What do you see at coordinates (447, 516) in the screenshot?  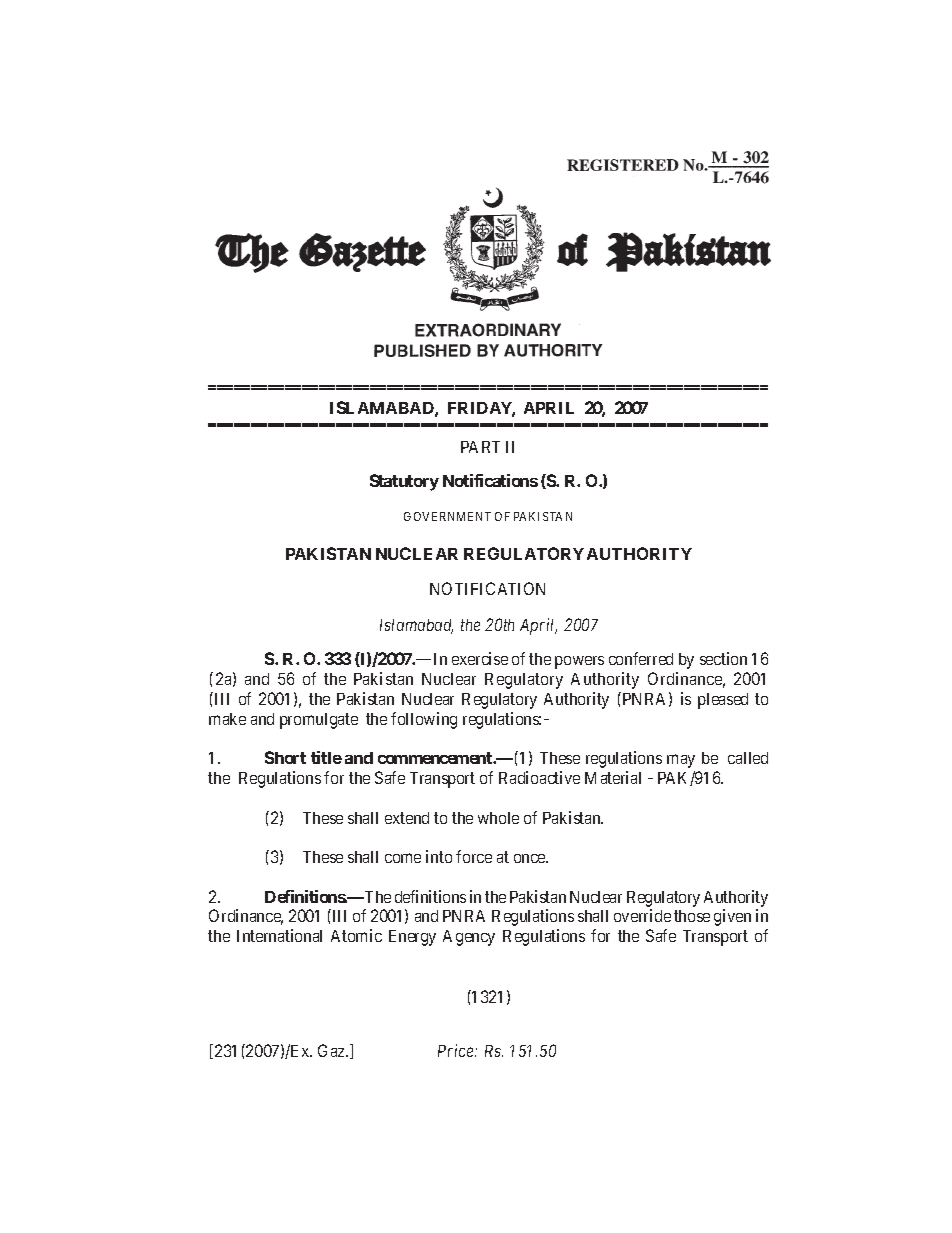 I see `GOVERNMENT` at bounding box center [447, 516].
